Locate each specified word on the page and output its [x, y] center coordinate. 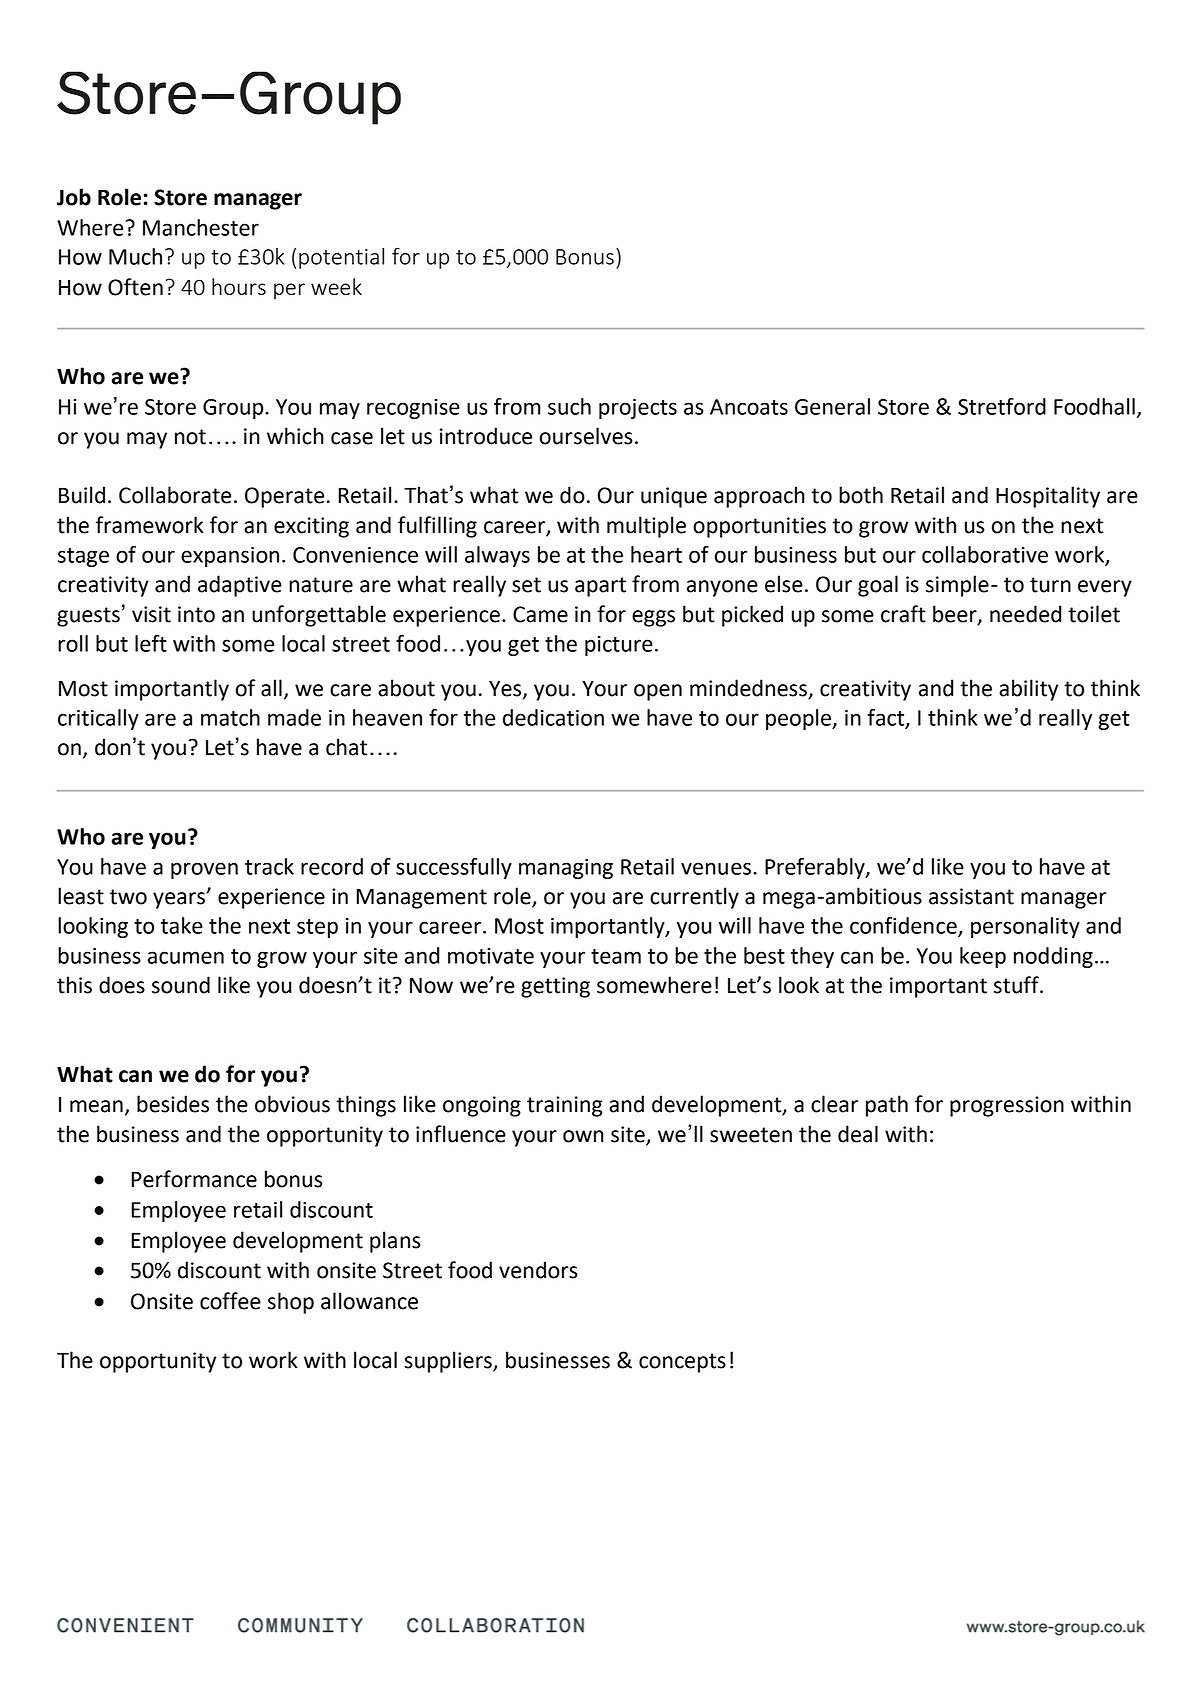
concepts [682, 1363]
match [230, 717]
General [832, 406]
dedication [553, 717]
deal [858, 1134]
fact [887, 718]
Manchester [201, 227]
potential [341, 258]
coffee [230, 1301]
